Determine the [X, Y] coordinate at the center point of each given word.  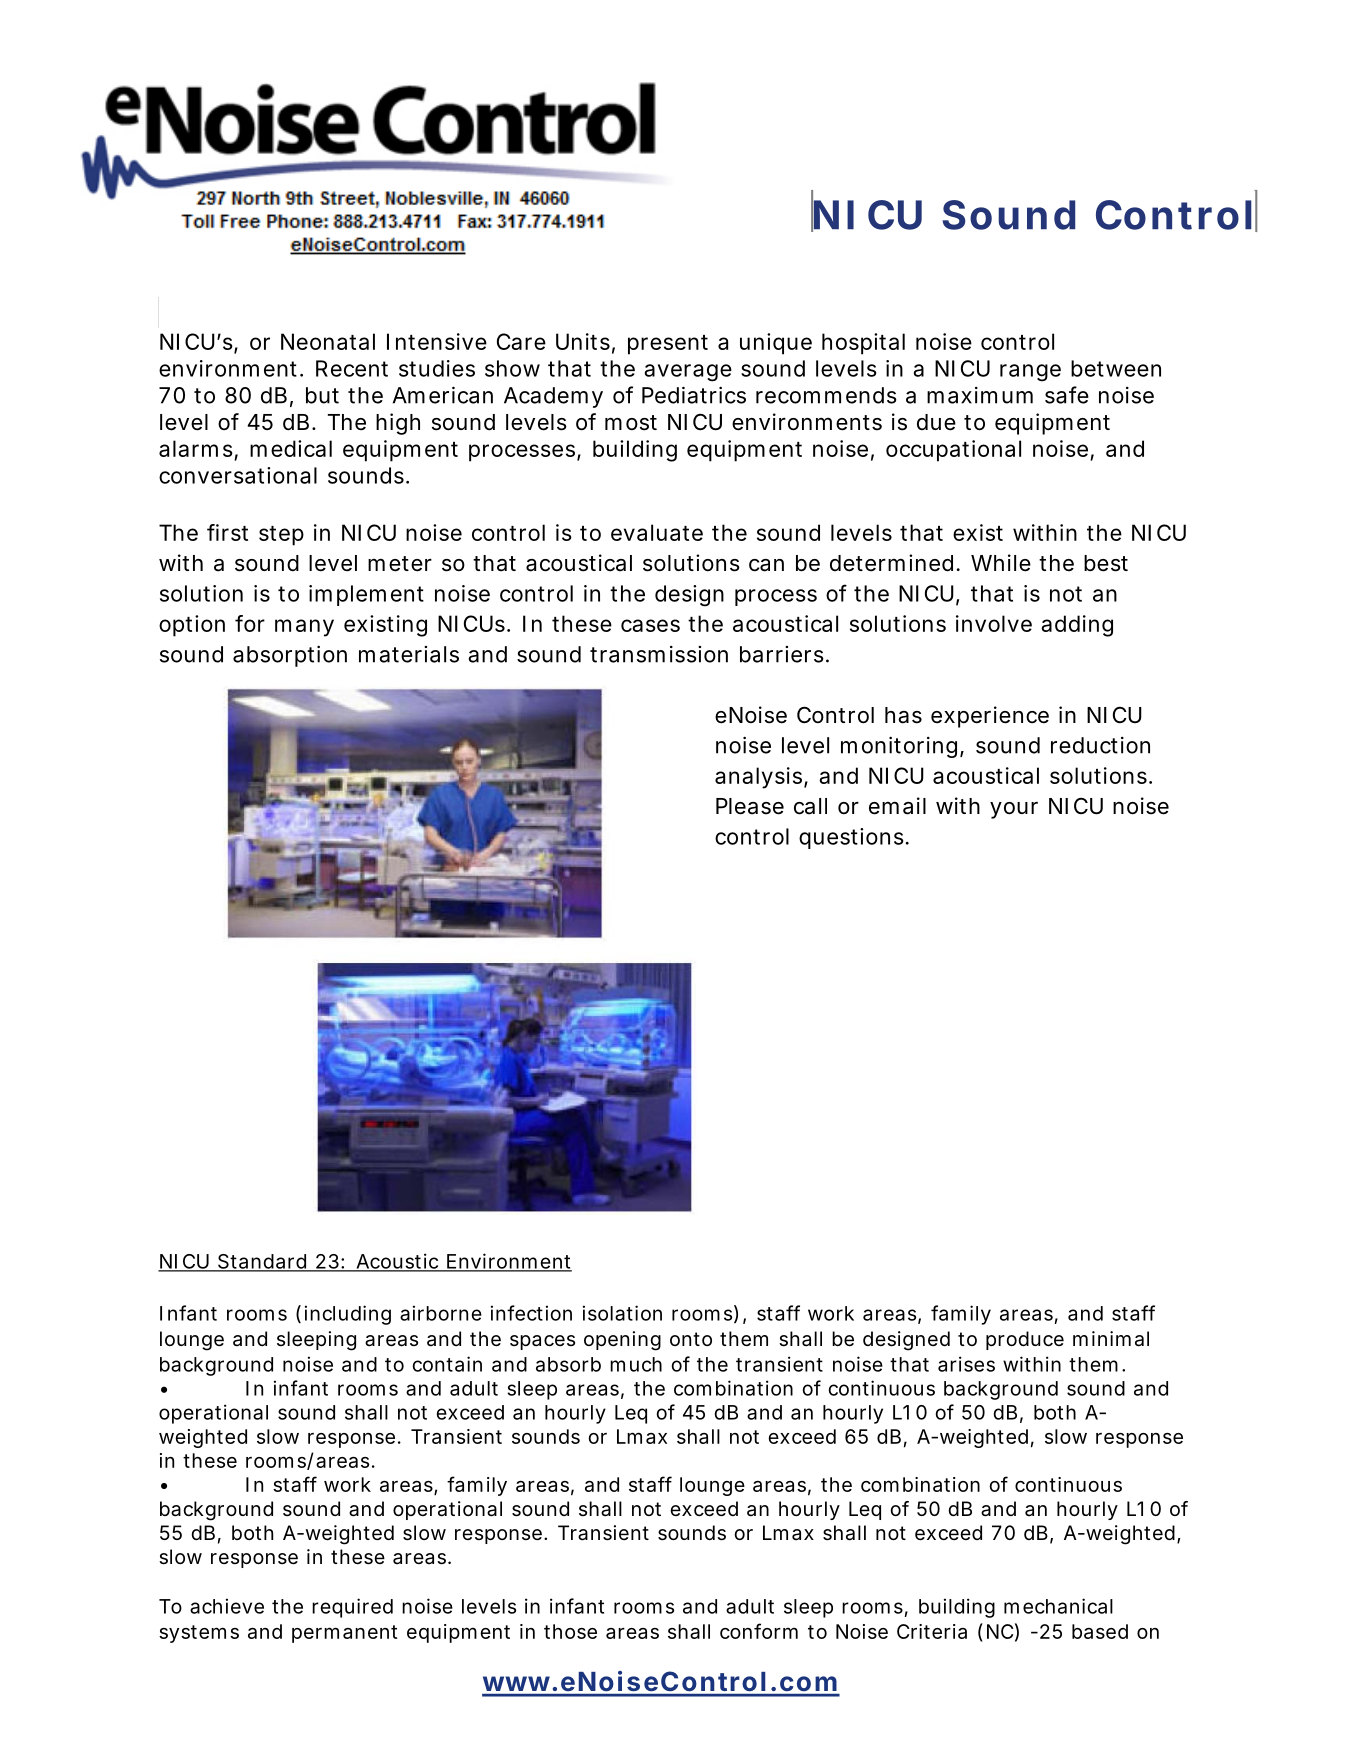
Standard [261, 1262]
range [1030, 373]
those [570, 1631]
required [352, 1608]
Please [750, 806]
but [322, 395]
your [1014, 810]
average [688, 373]
